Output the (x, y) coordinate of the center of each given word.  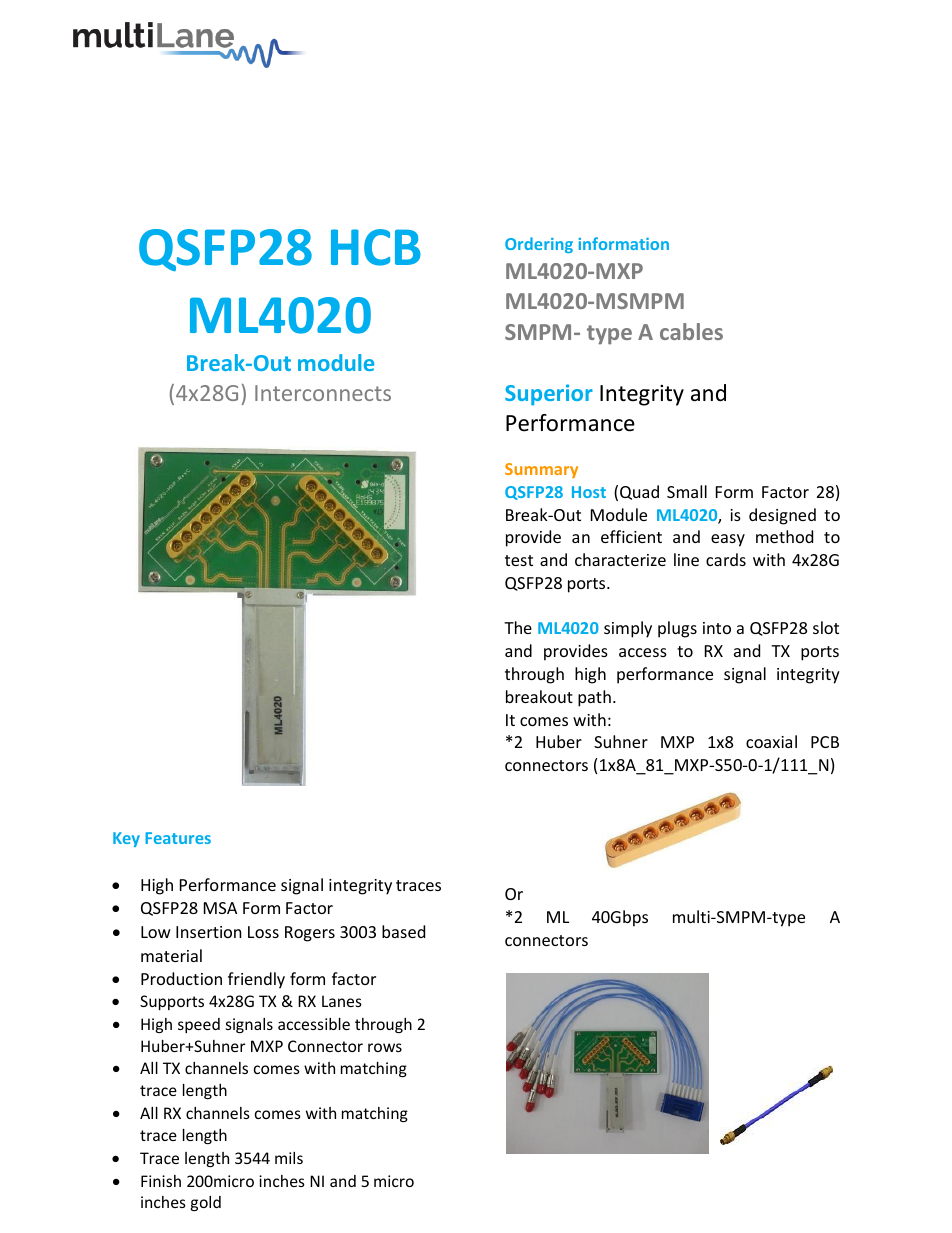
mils (289, 1158)
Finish (161, 1181)
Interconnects (323, 393)
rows (385, 1047)
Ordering (539, 245)
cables (691, 331)
